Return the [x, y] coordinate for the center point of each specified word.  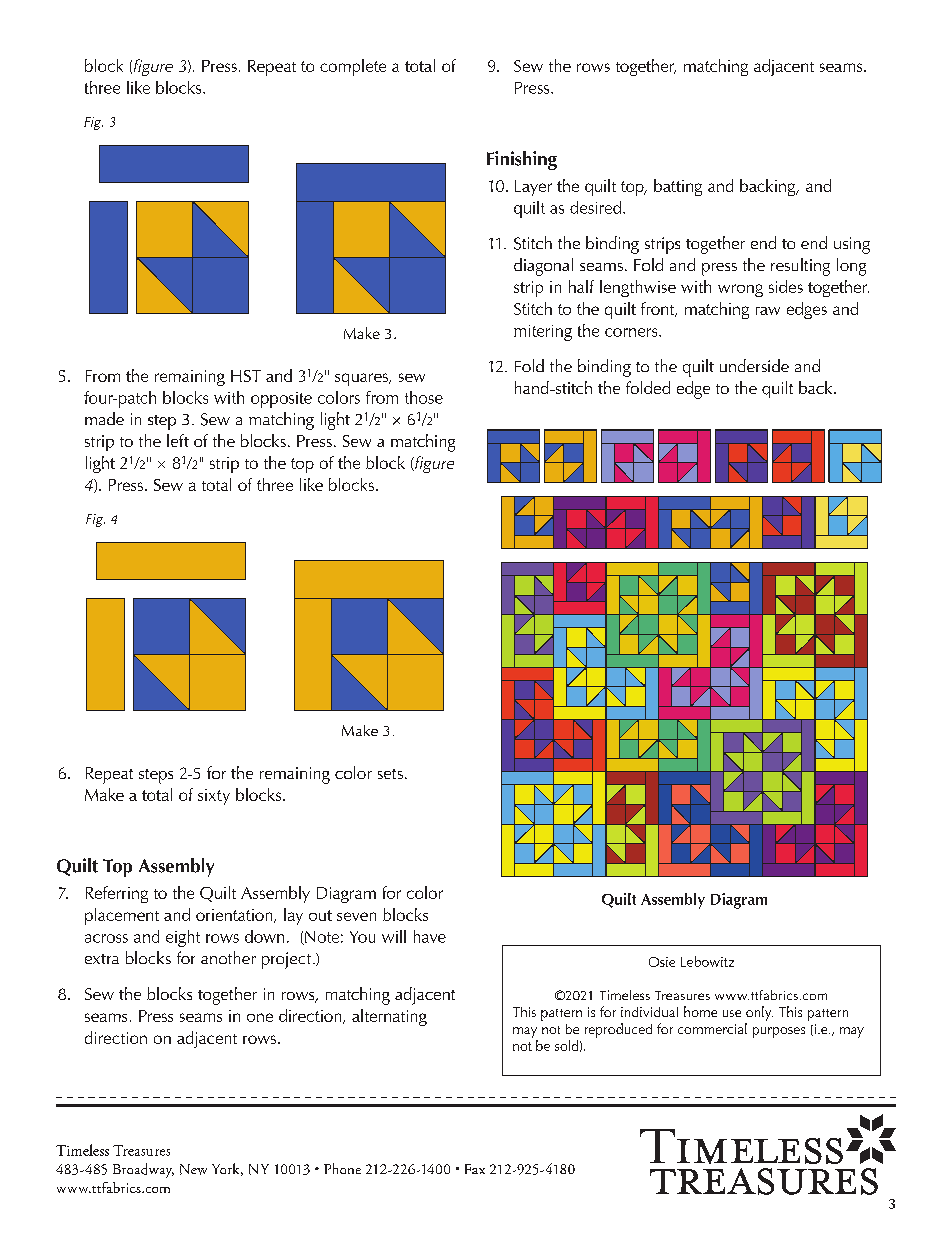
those [424, 397]
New [193, 1169]
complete [353, 67]
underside [754, 365]
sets [390, 774]
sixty [214, 797]
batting [678, 187]
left [178, 440]
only [759, 1013]
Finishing [522, 160]
